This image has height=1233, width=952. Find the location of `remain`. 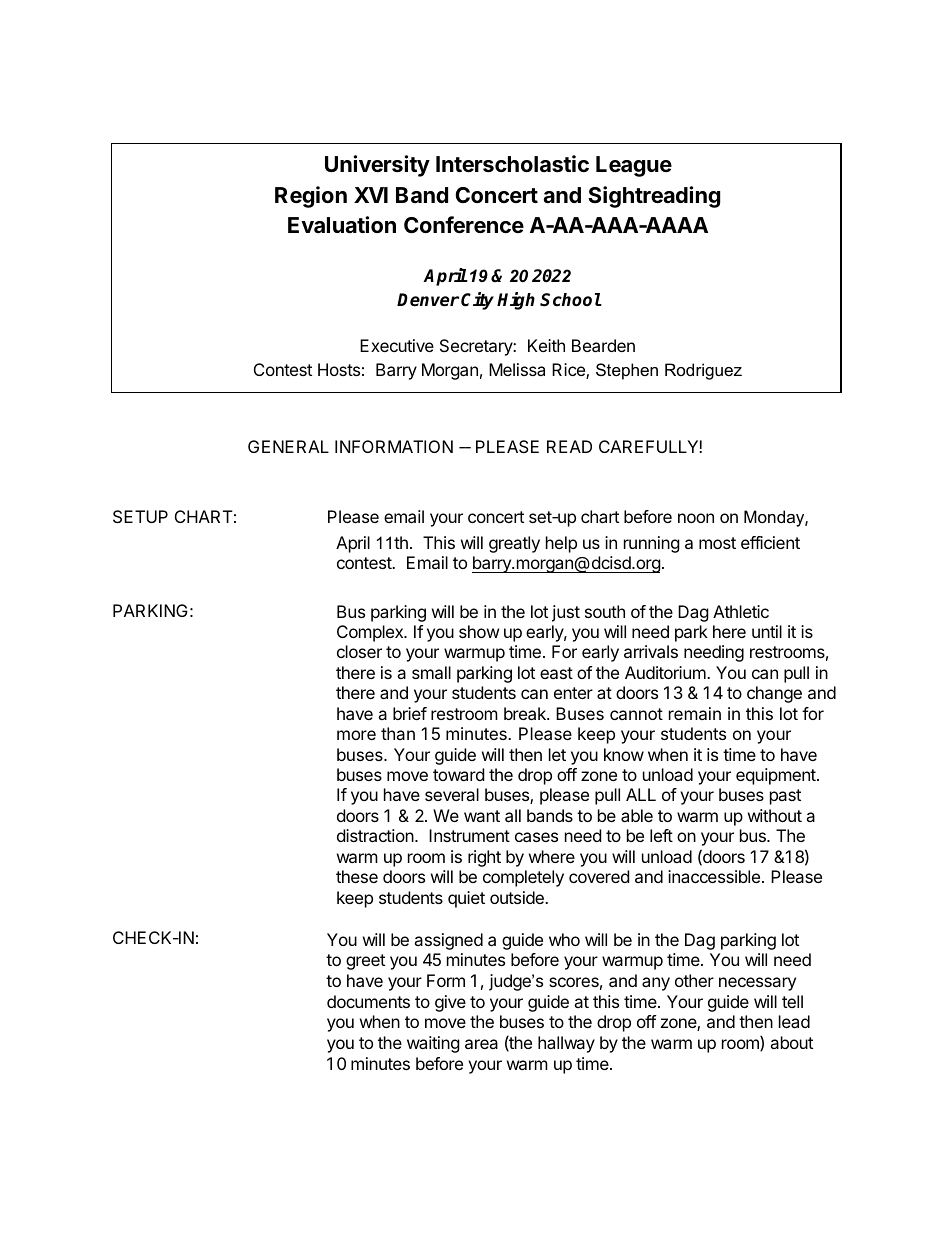

remain is located at coordinates (695, 713).
